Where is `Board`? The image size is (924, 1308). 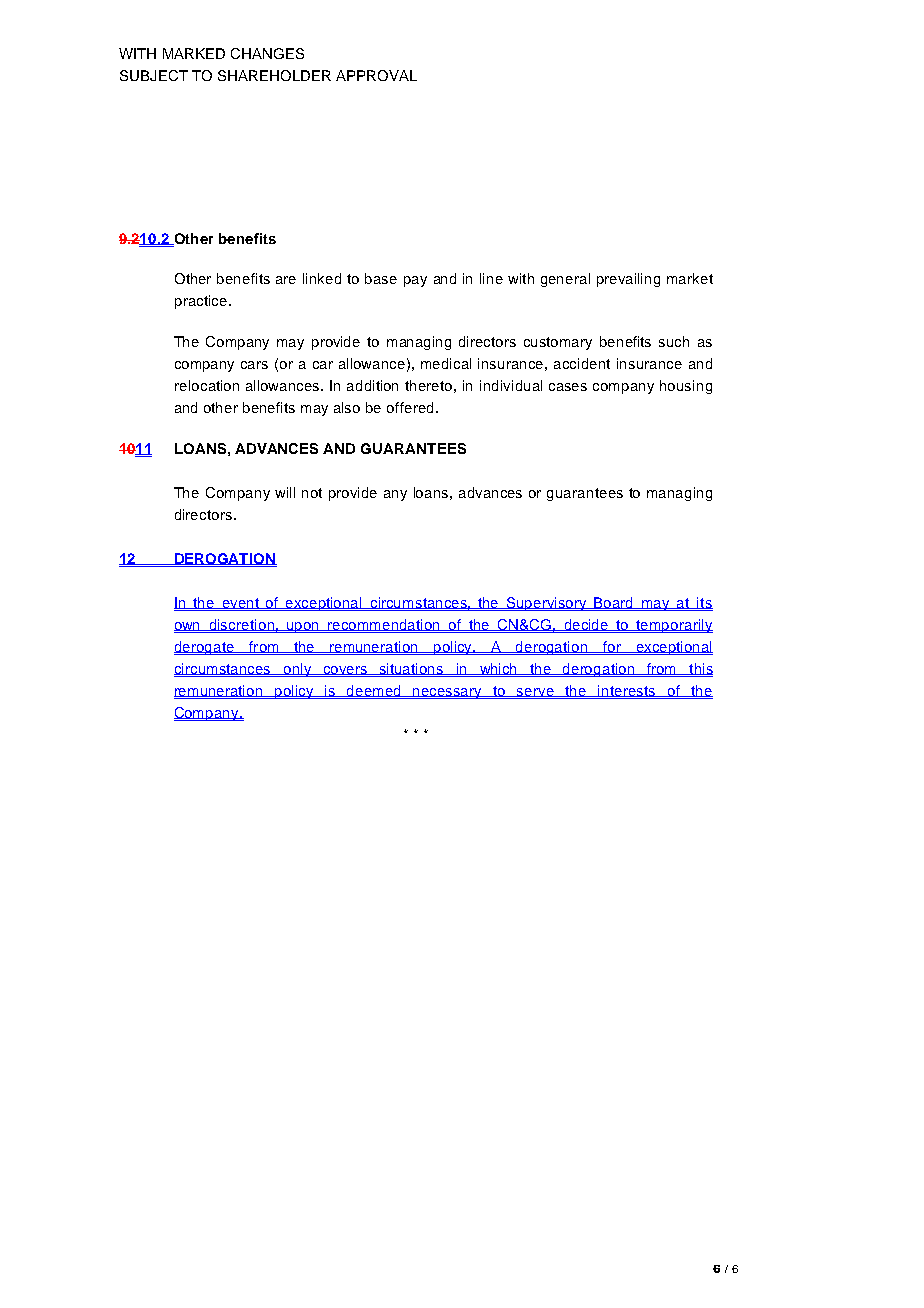 Board is located at coordinates (614, 603).
